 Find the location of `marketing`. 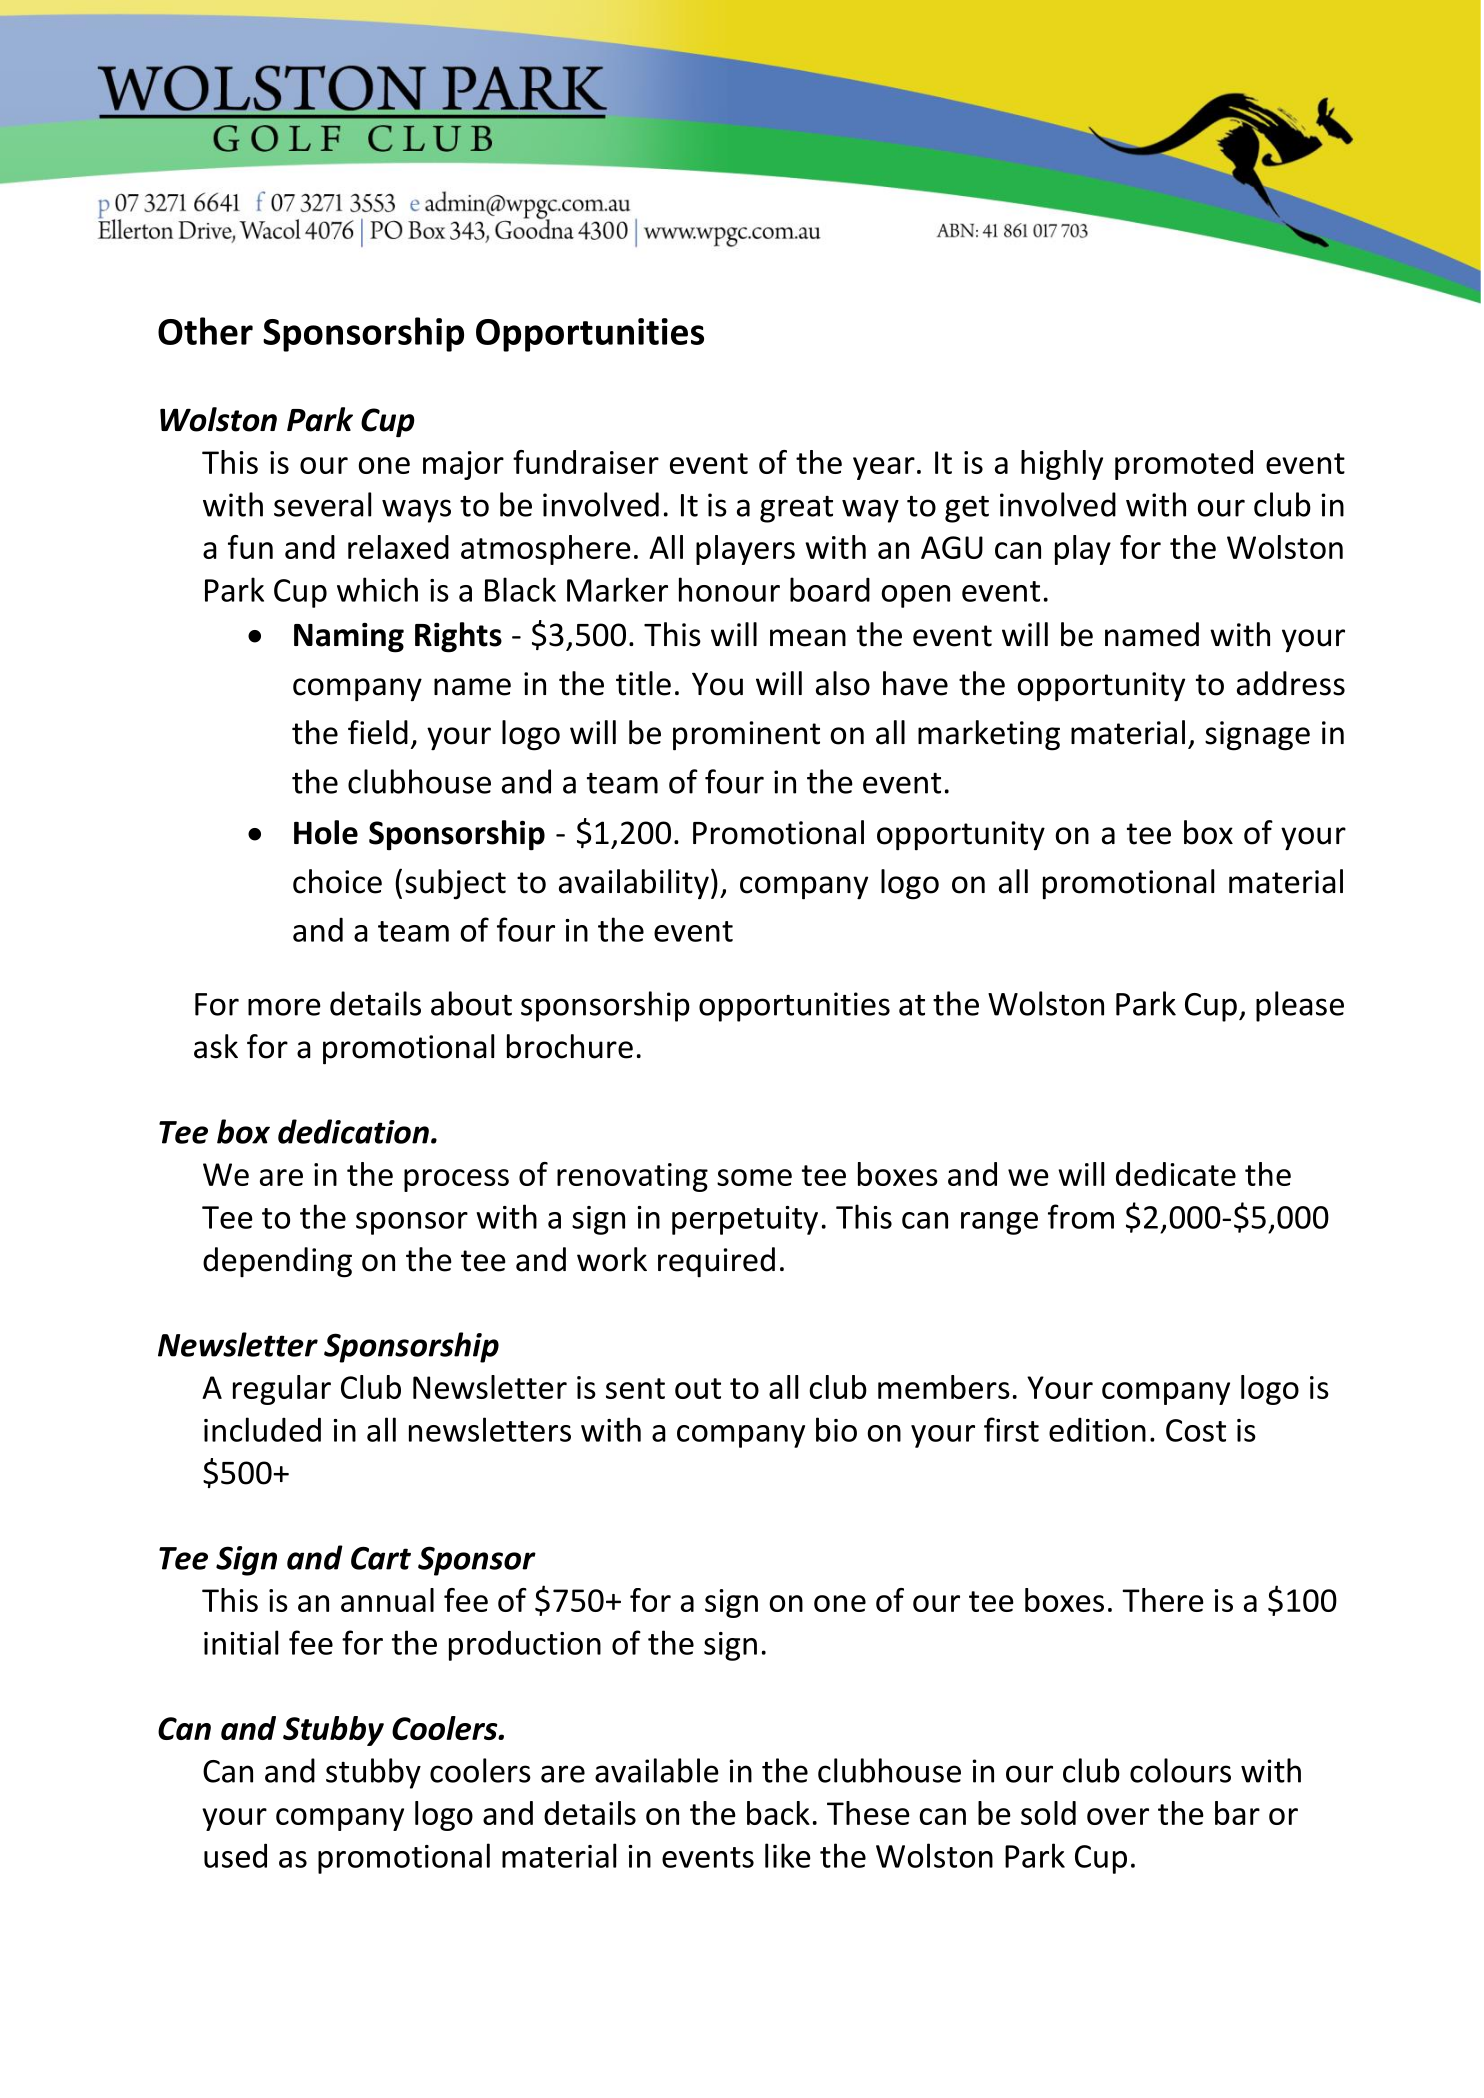

marketing is located at coordinates (989, 735).
